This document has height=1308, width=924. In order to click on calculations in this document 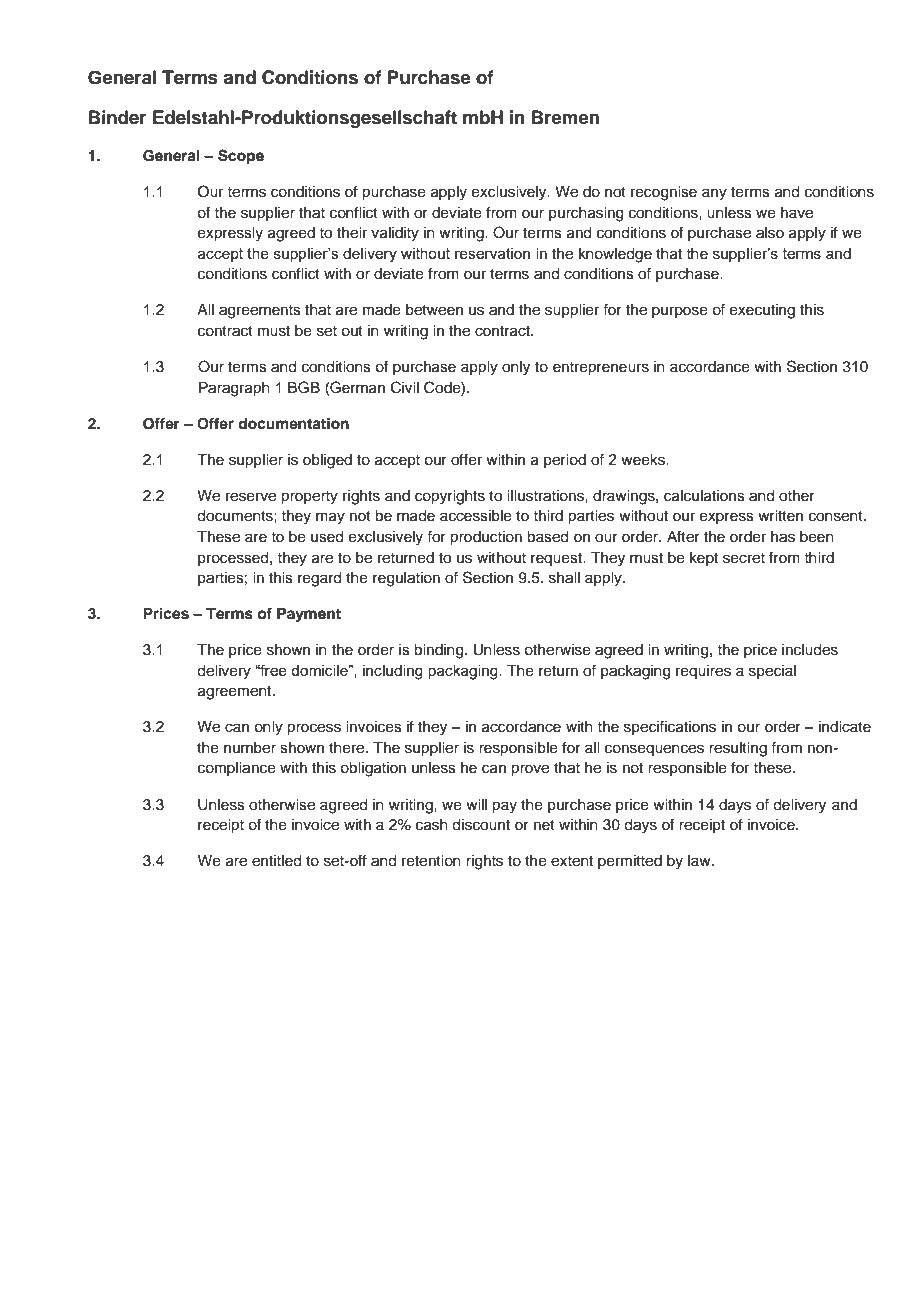, I will do `click(704, 496)`.
